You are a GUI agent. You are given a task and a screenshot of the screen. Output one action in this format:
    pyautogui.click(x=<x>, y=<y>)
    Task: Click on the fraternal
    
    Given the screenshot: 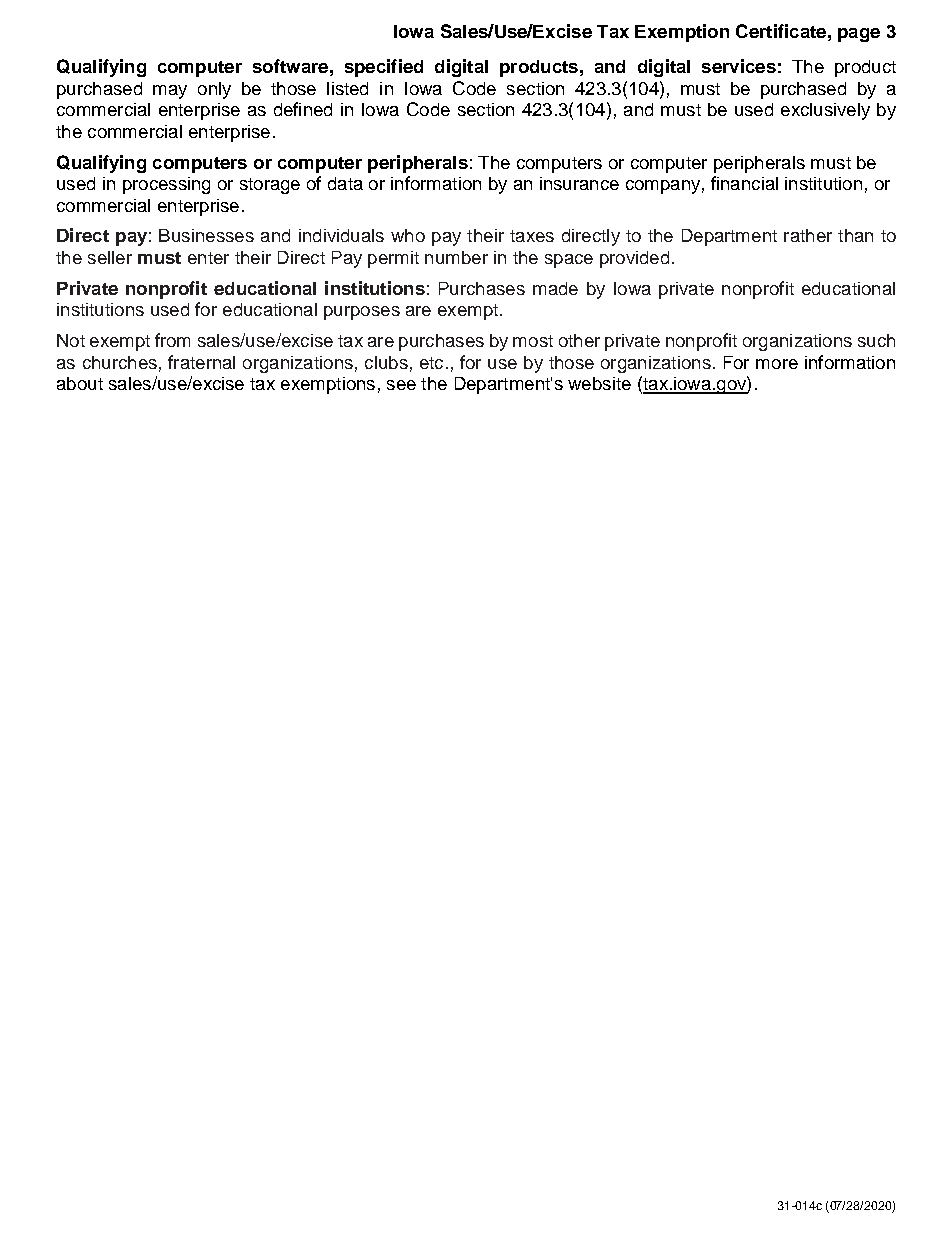 What is the action you would take?
    pyautogui.click(x=201, y=362)
